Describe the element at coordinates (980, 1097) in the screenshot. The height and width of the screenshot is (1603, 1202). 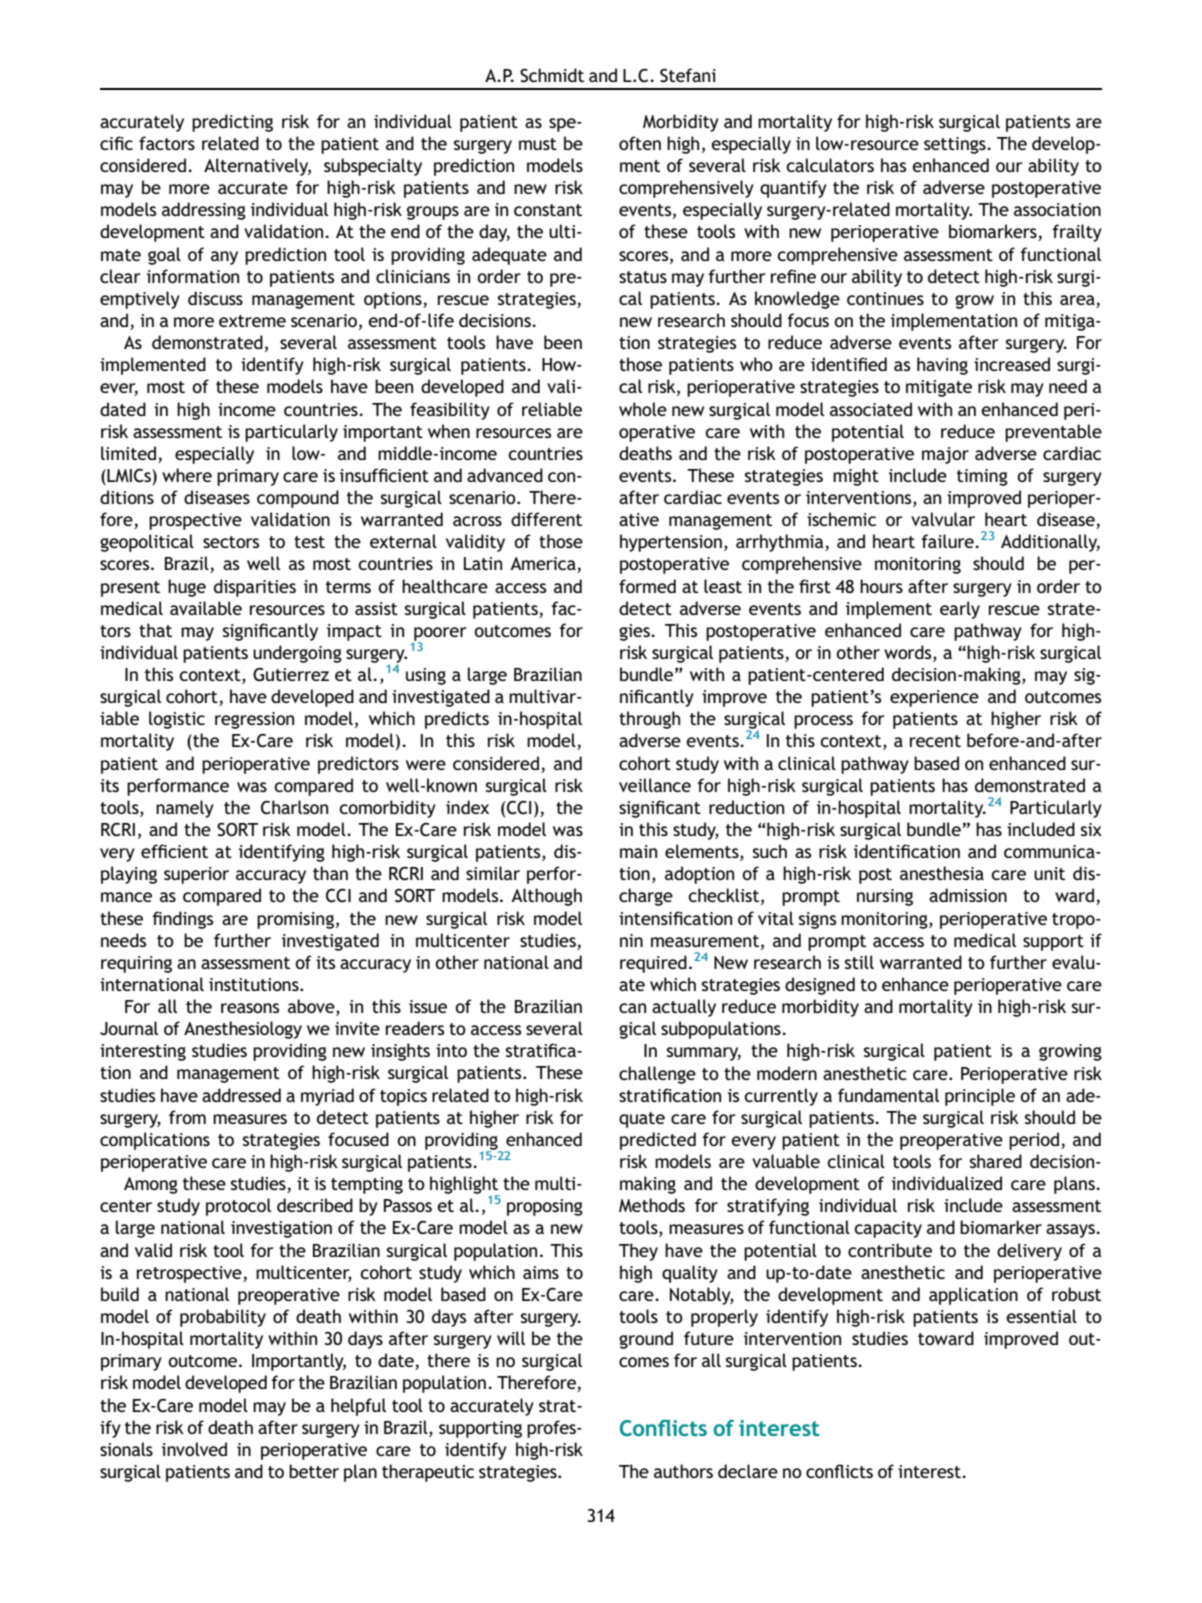
I see `principle` at that location.
